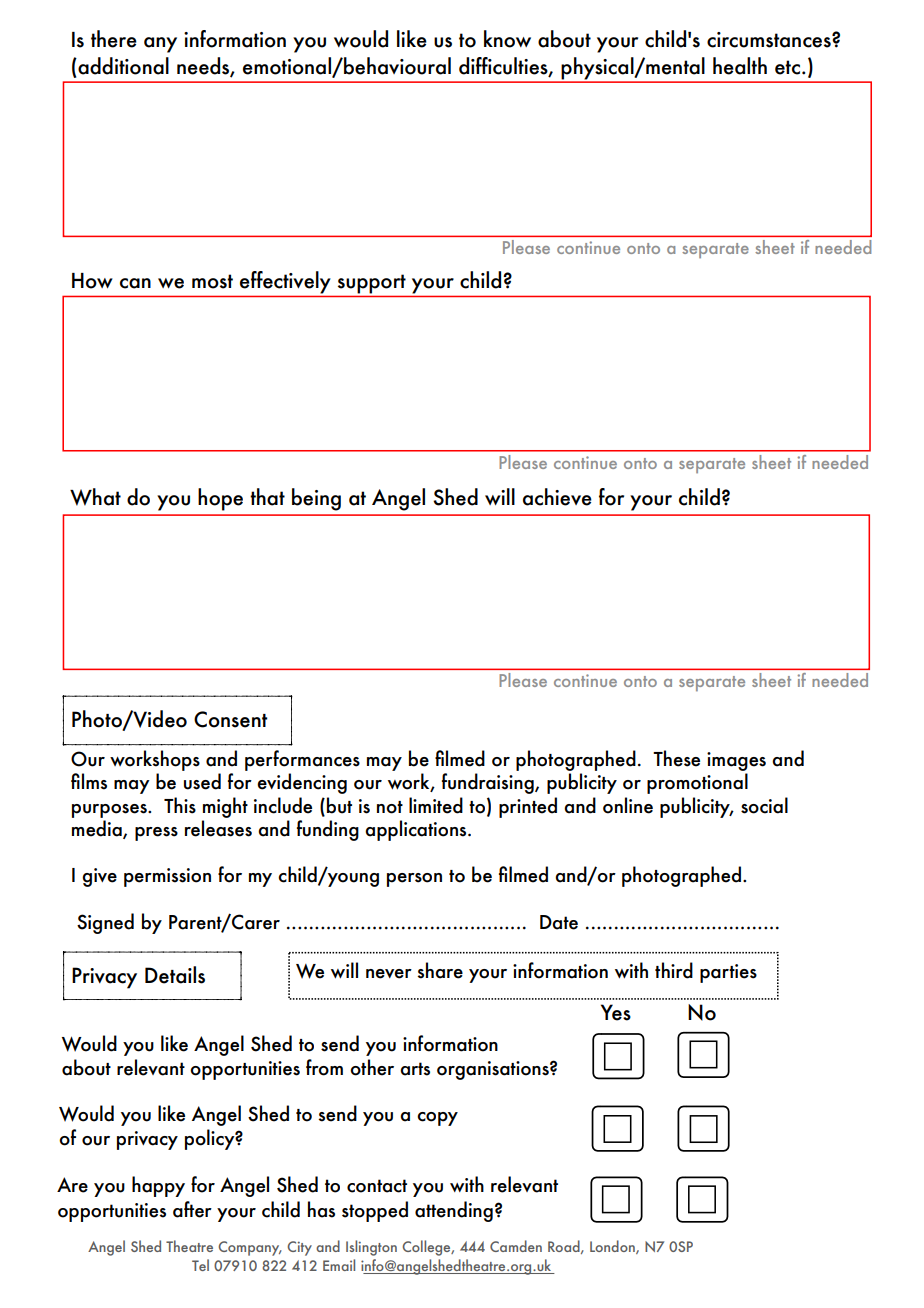 The image size is (924, 1308). I want to click on London, so click(613, 1247).
